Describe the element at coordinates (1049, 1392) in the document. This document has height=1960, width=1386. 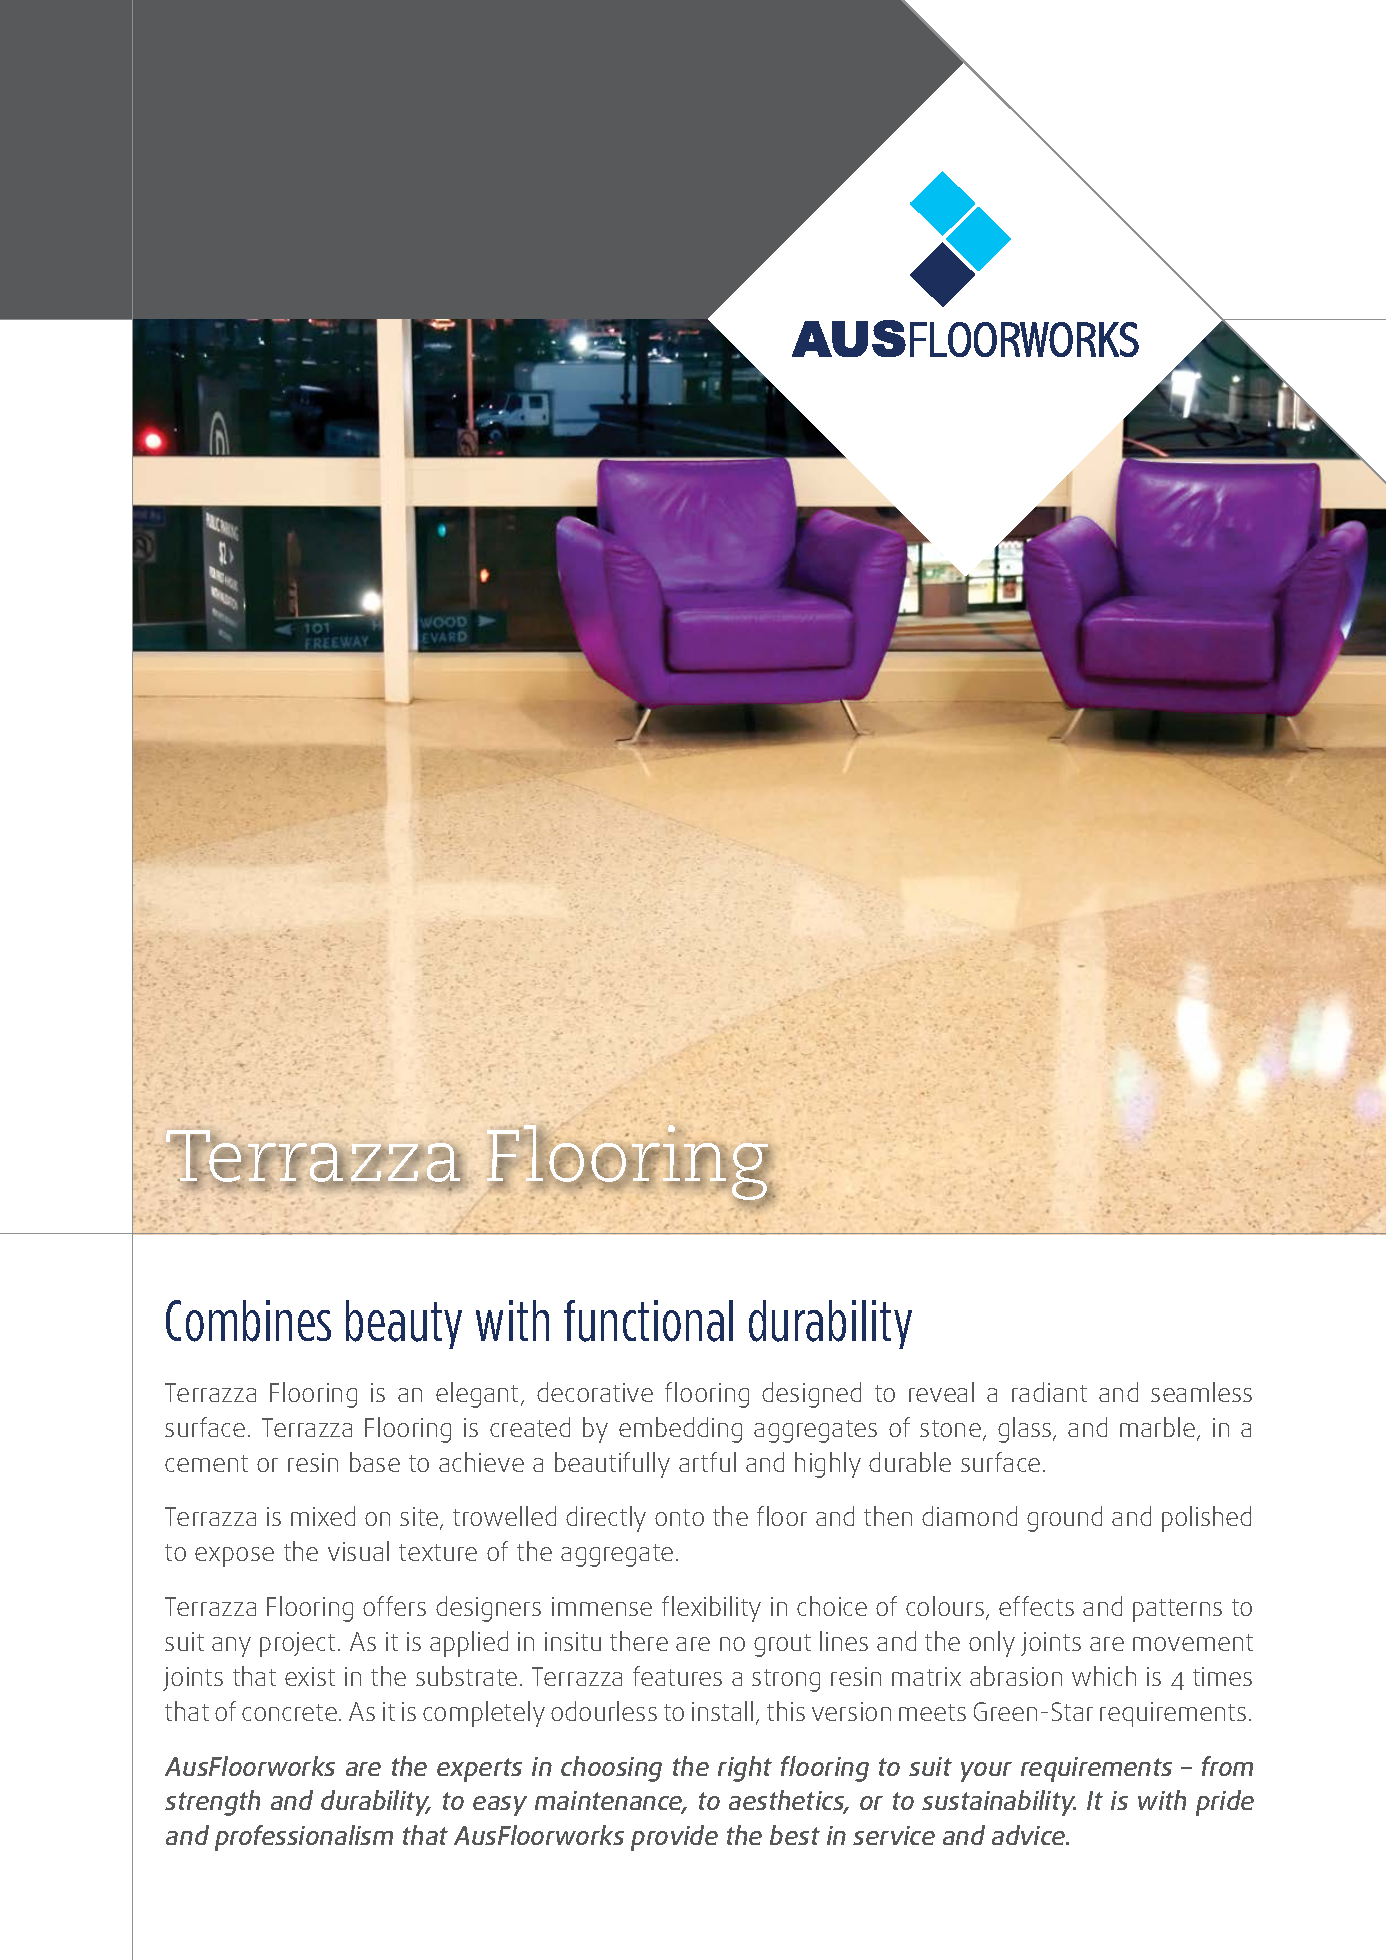
I see `radiant` at that location.
